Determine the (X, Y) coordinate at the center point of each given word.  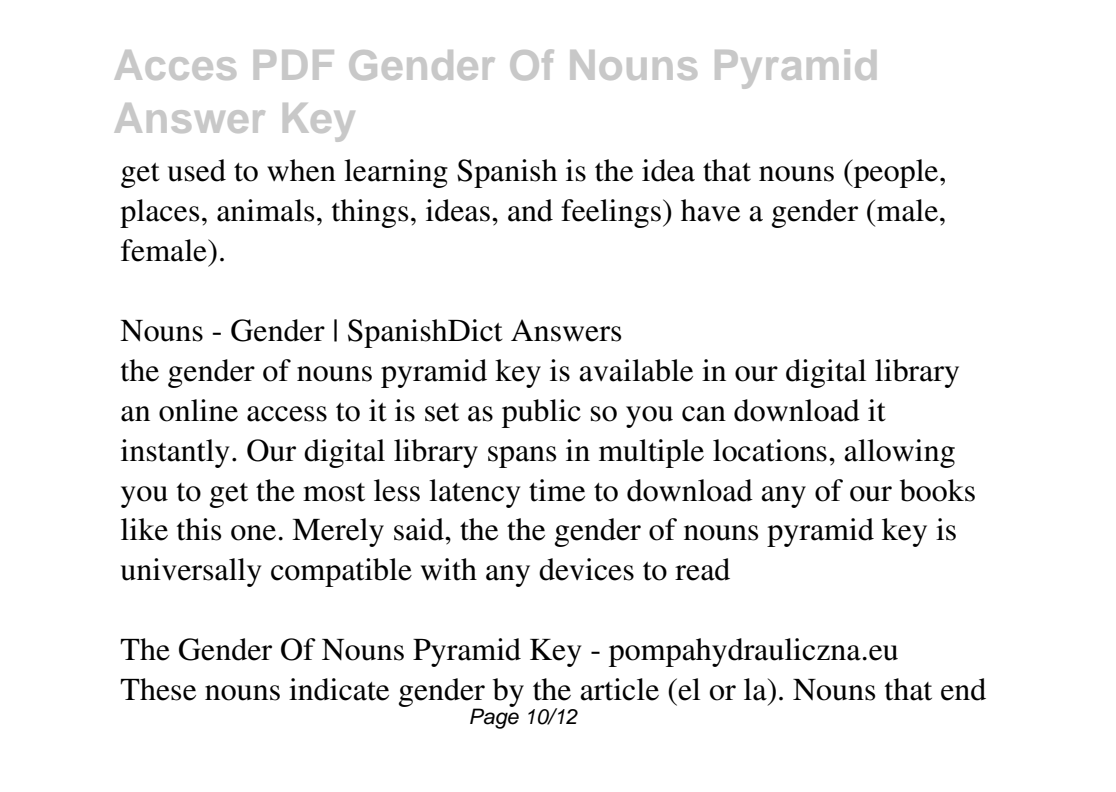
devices (586, 569)
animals (265, 210)
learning (396, 173)
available (636, 370)
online (198, 410)
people (896, 173)
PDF (294, 65)
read (702, 569)
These (158, 689)
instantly (175, 453)
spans (522, 457)
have (710, 210)
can (704, 414)
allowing (899, 453)
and (530, 210)
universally (191, 572)
